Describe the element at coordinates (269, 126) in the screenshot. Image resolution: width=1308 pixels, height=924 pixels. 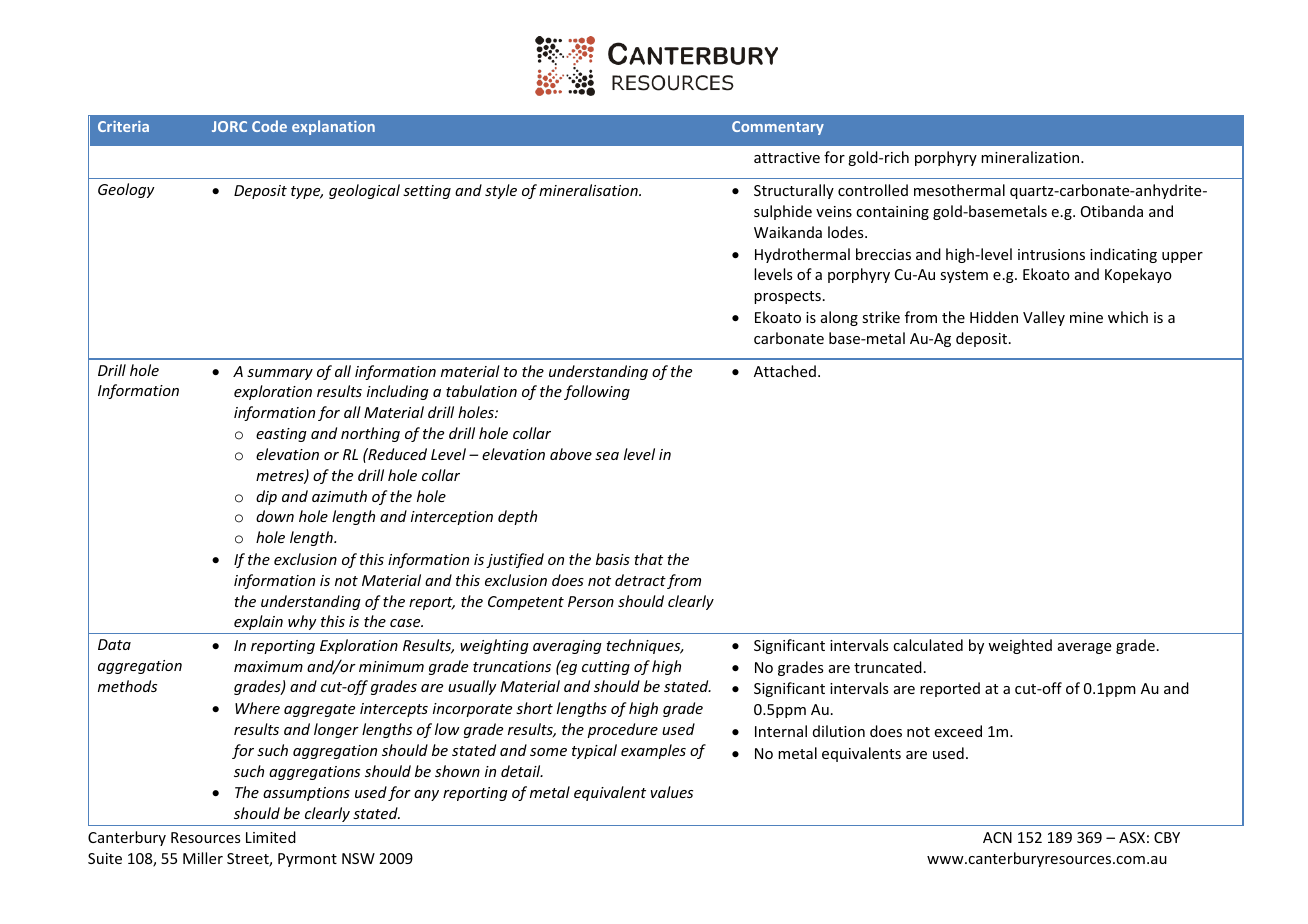
I see `Code` at that location.
